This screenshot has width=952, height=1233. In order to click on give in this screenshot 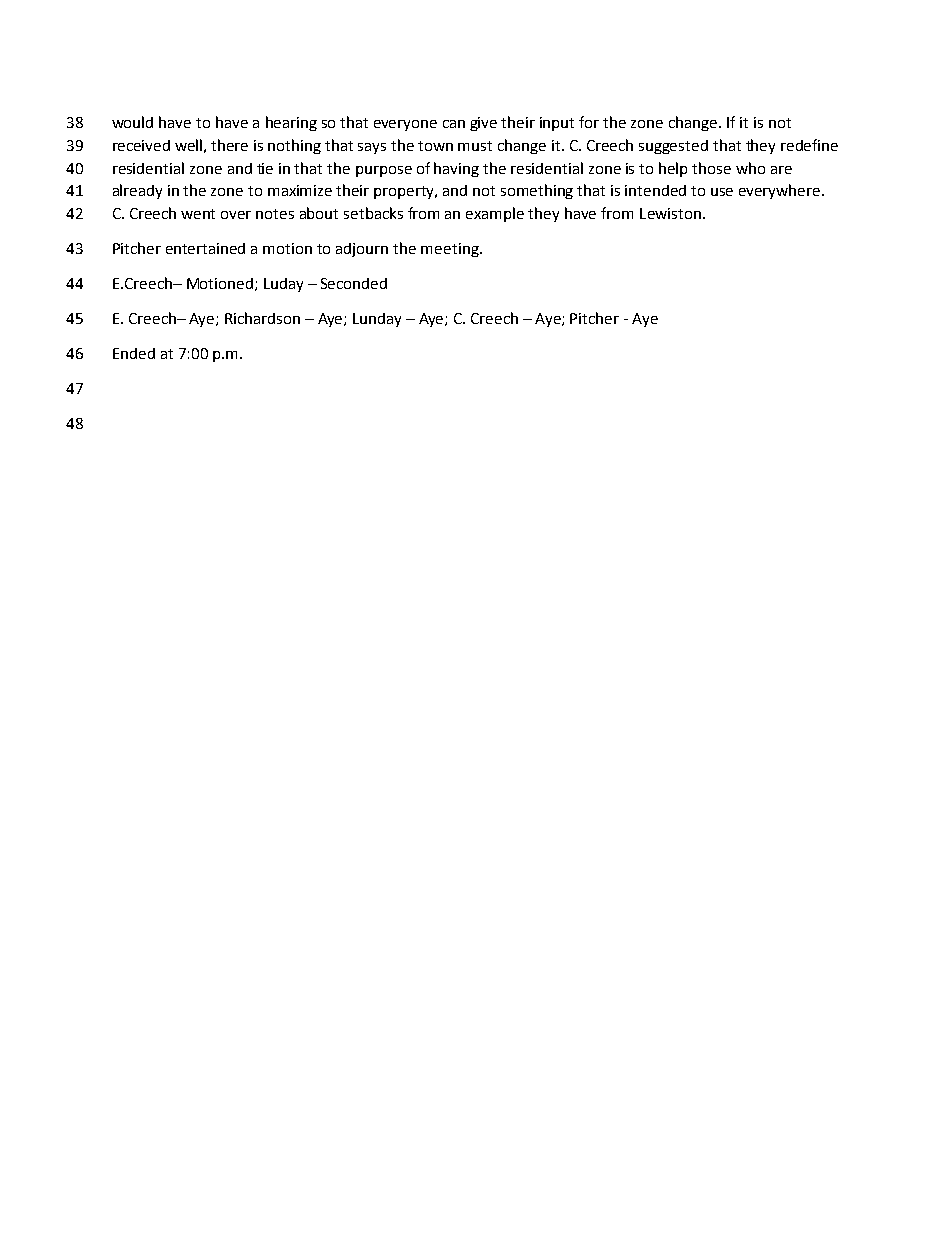, I will do `click(483, 124)`.
